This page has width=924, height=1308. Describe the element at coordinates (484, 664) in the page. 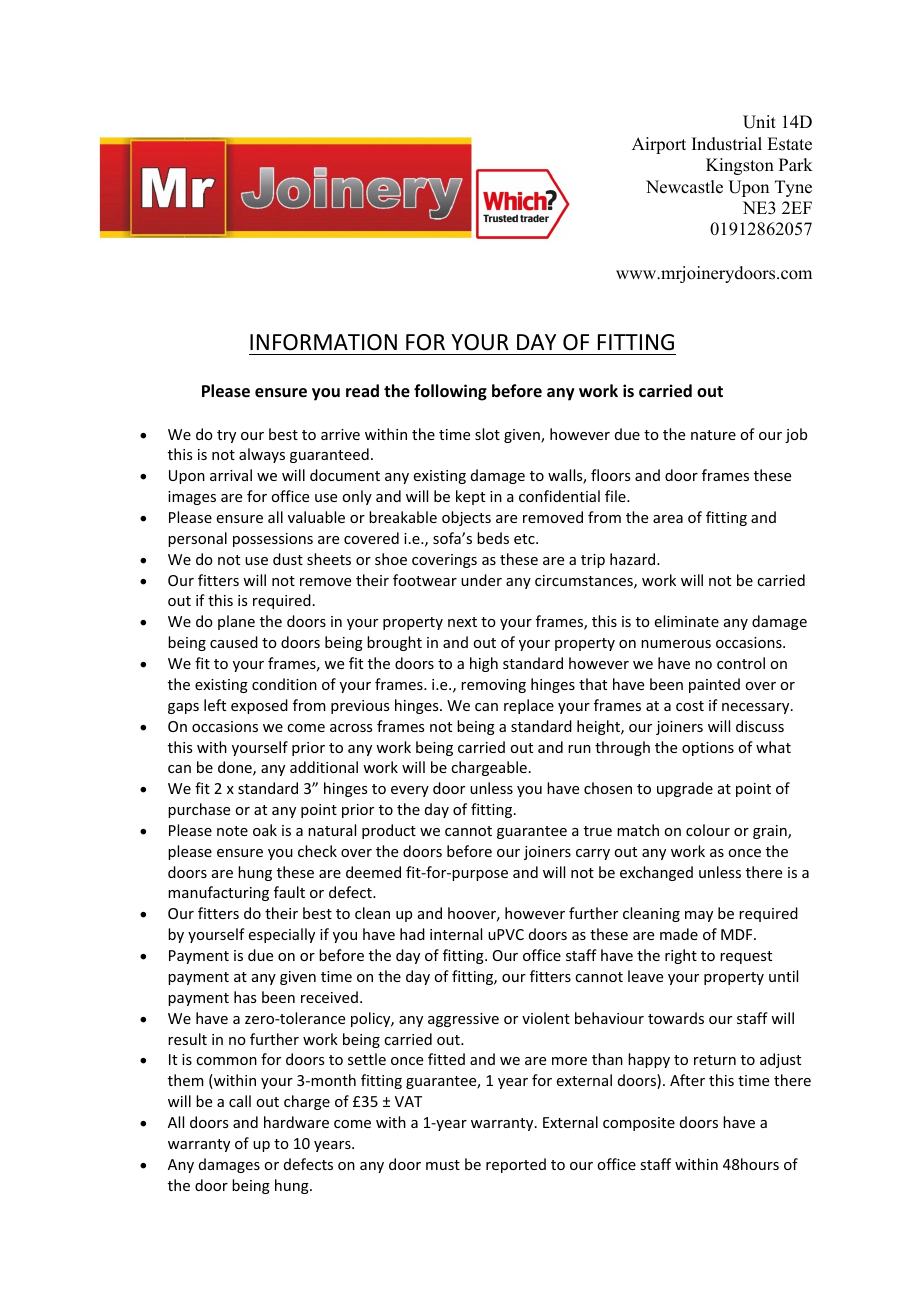

I see `high` at that location.
